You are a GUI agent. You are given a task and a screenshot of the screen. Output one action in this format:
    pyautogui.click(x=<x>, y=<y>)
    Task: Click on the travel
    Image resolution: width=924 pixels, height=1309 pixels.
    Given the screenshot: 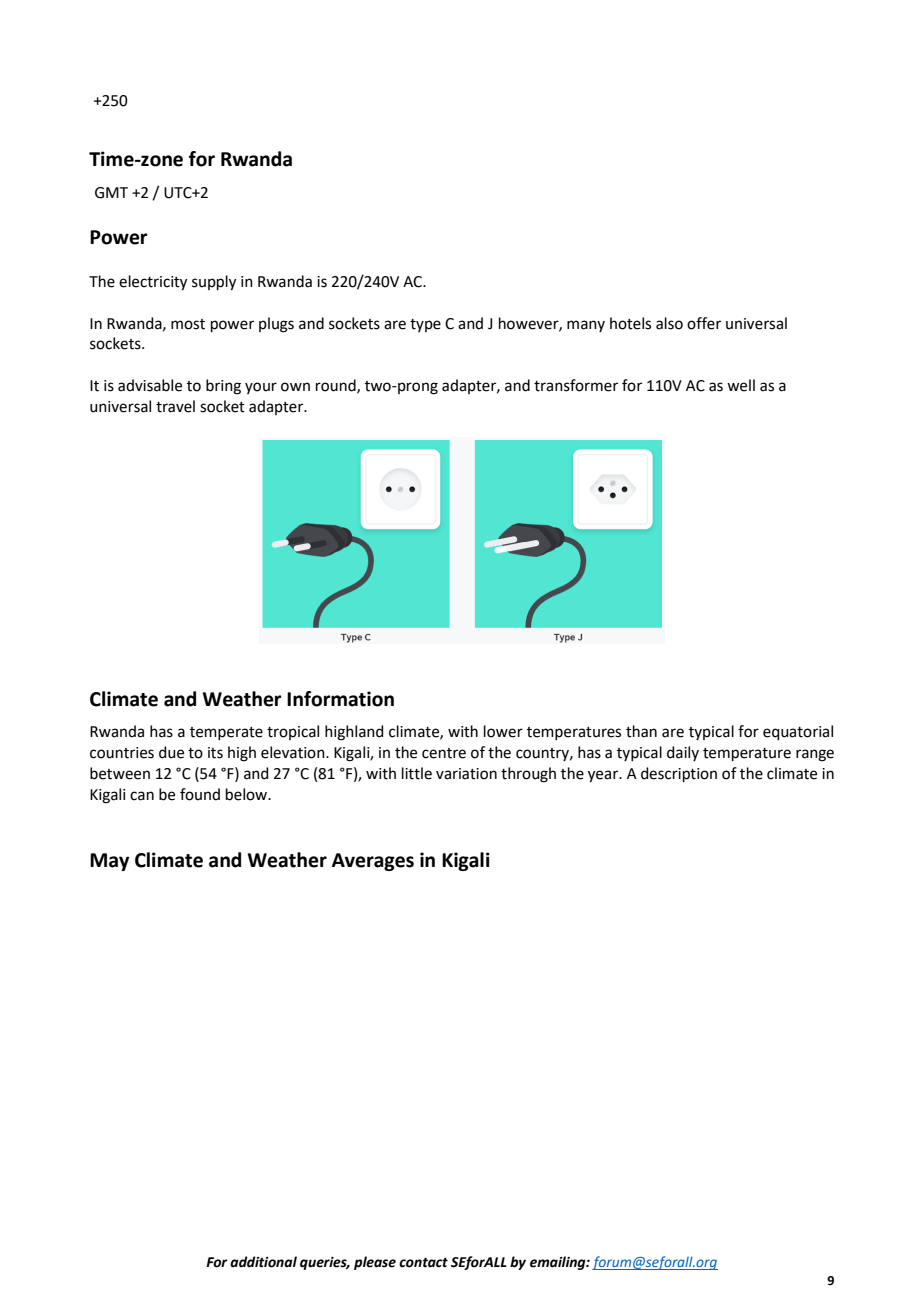 What is the action you would take?
    pyautogui.click(x=175, y=406)
